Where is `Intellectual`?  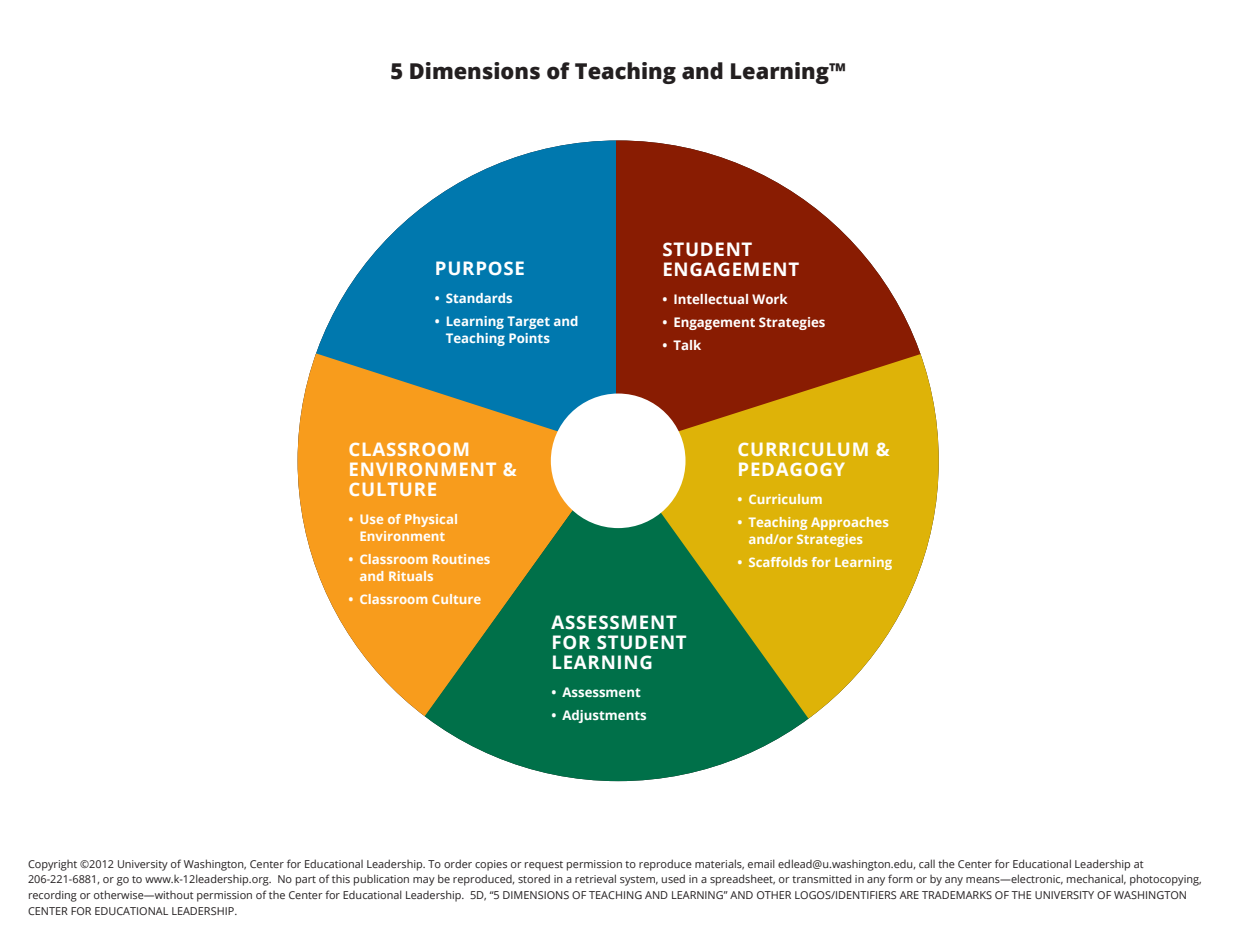 Intellectual is located at coordinates (711, 299).
